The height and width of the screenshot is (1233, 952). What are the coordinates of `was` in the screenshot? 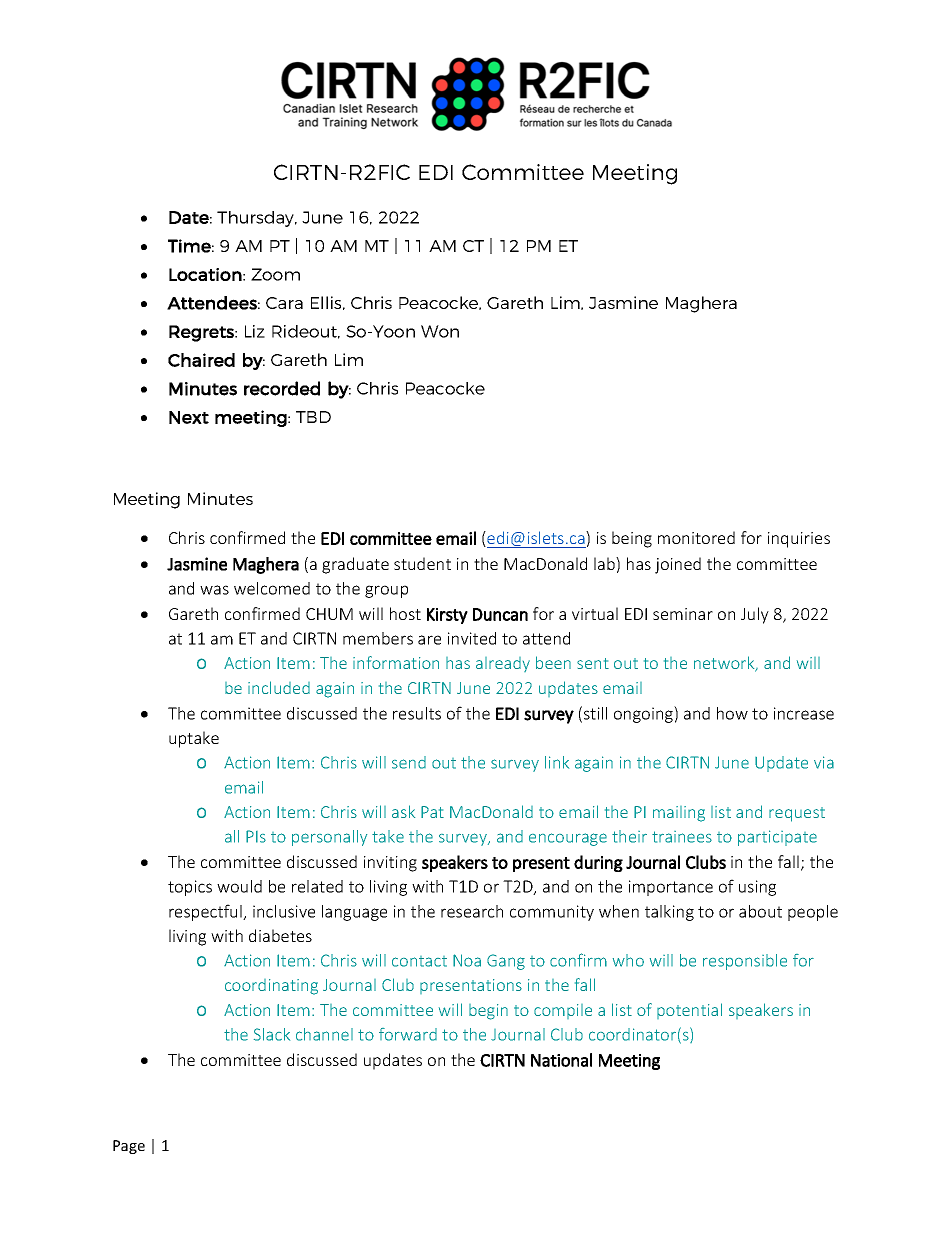 It's located at (214, 590).
